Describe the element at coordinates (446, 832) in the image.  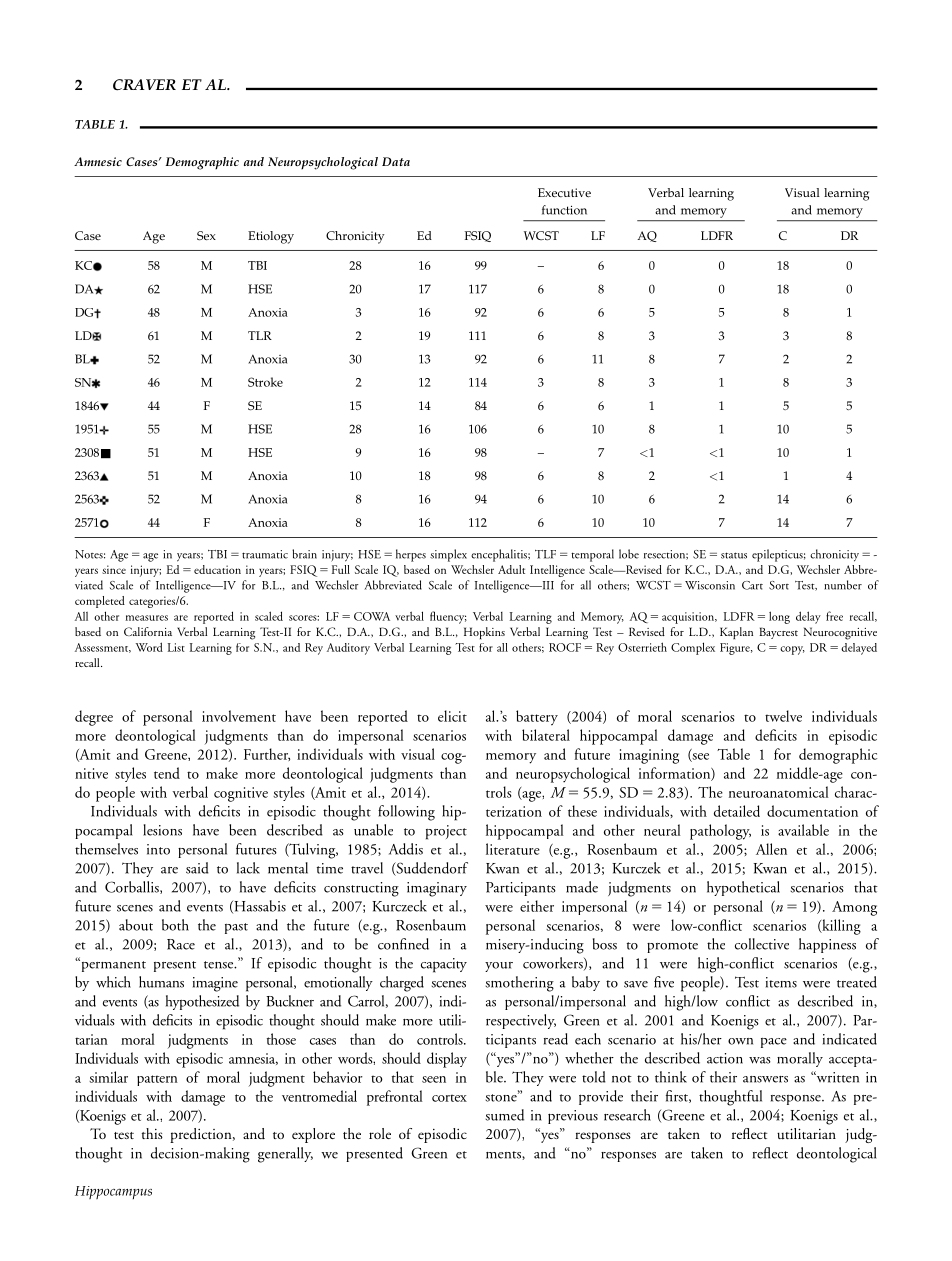
I see `project` at that location.
